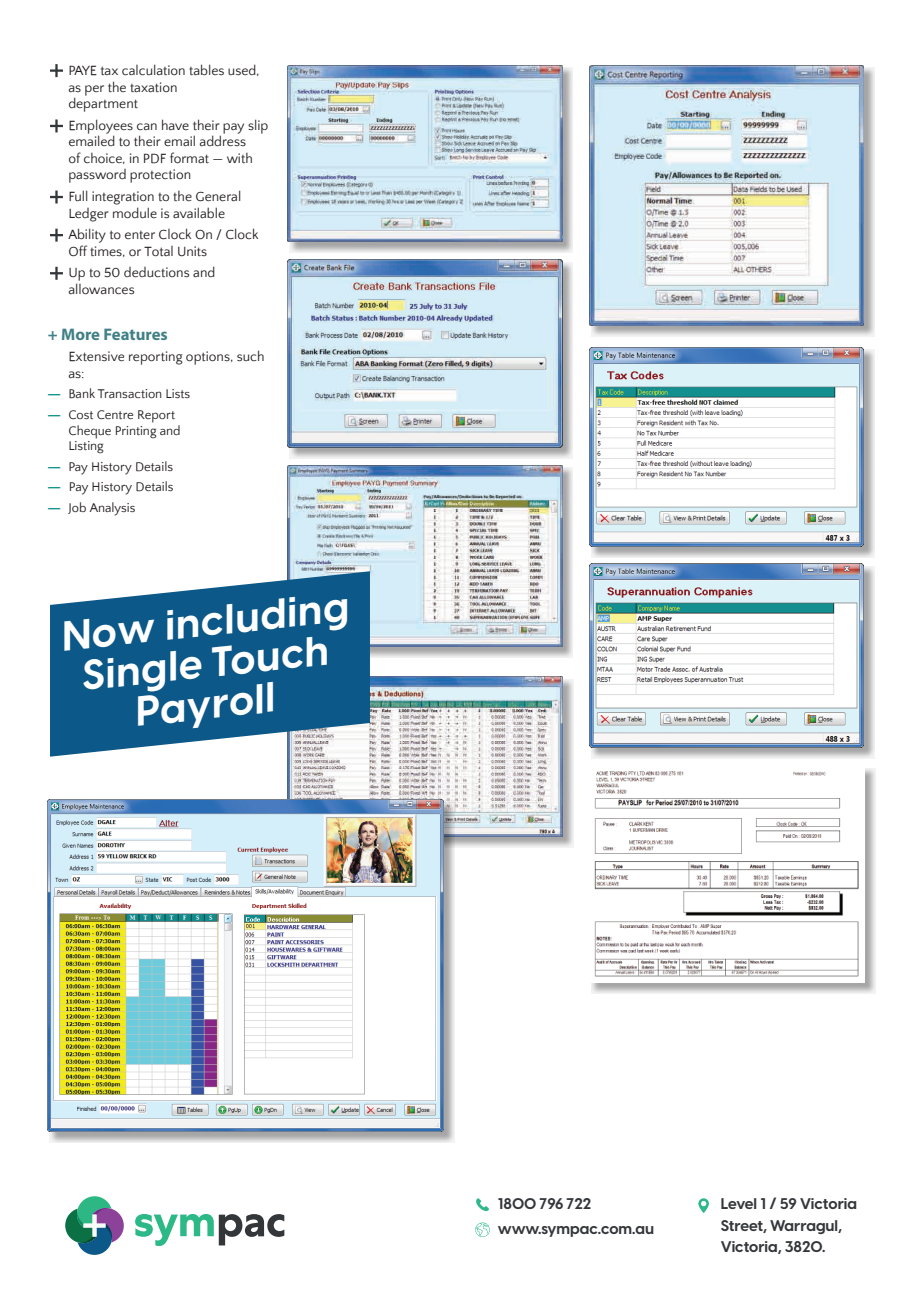 The height and width of the screenshot is (1301, 924). I want to click on slip, so click(258, 126).
